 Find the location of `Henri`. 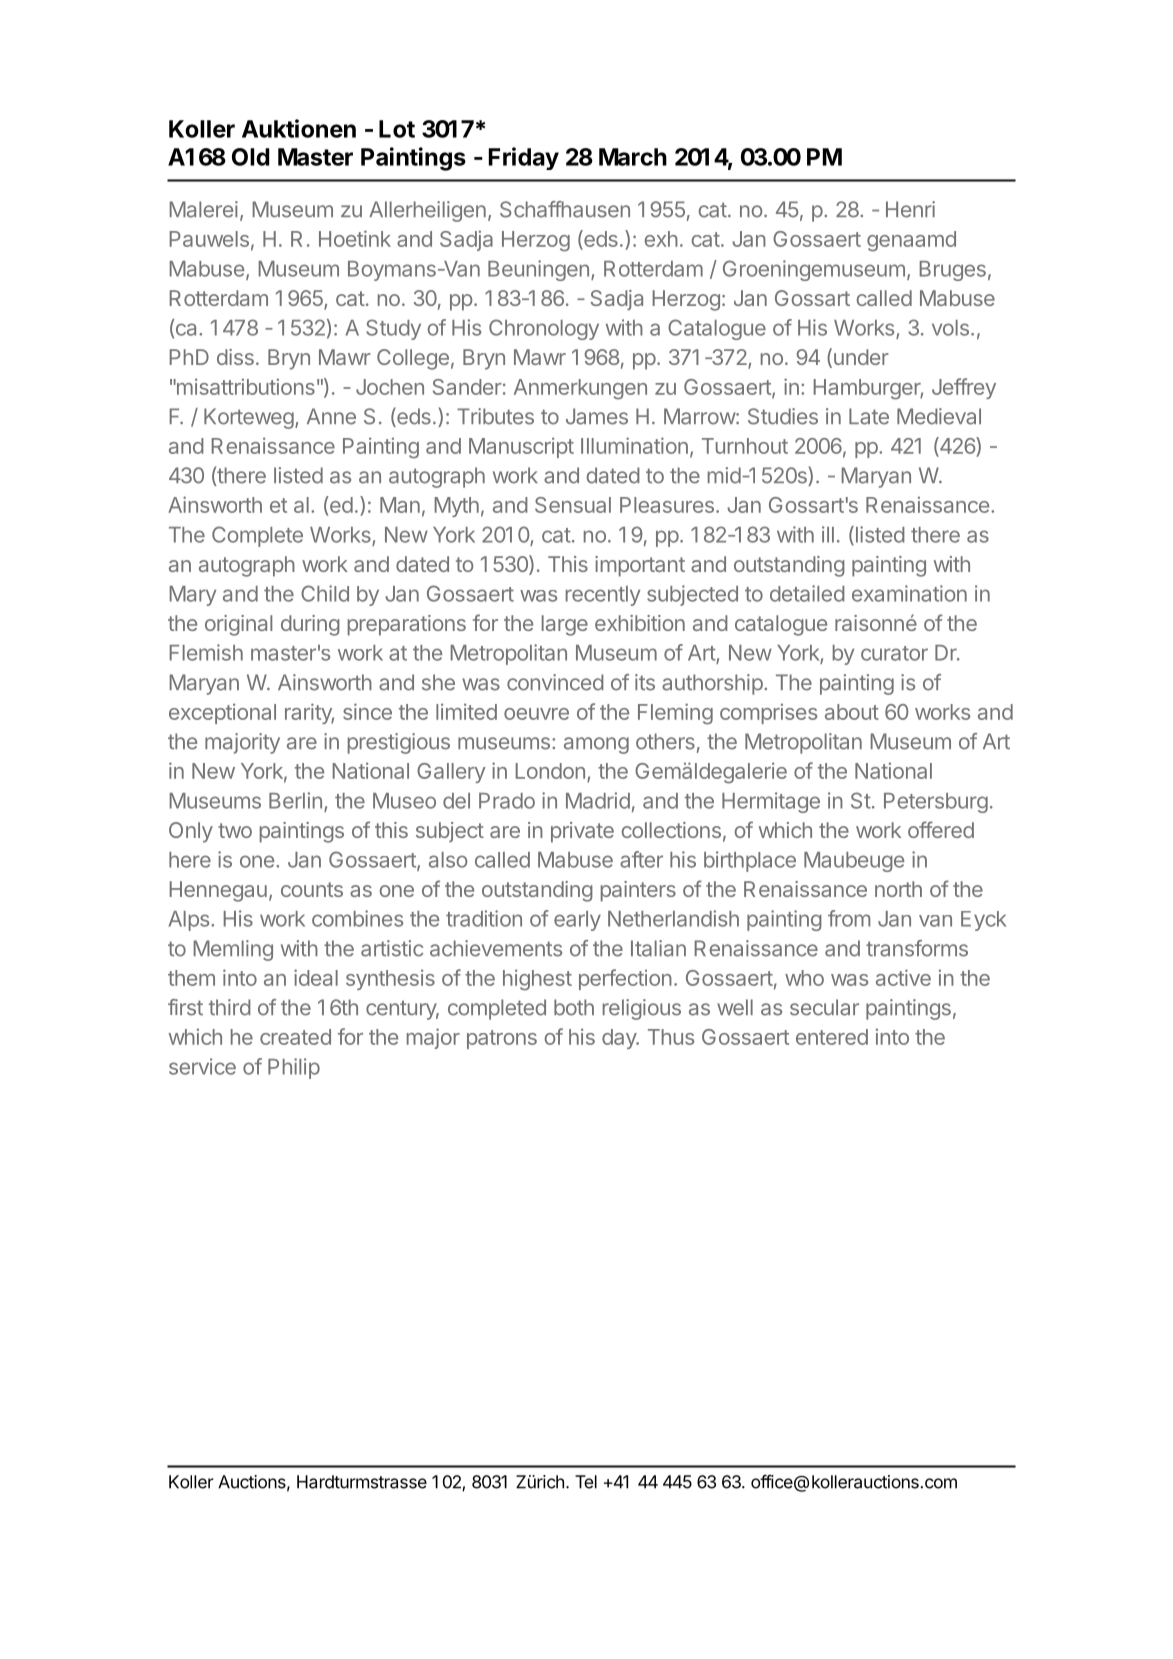

Henri is located at coordinates (910, 209).
